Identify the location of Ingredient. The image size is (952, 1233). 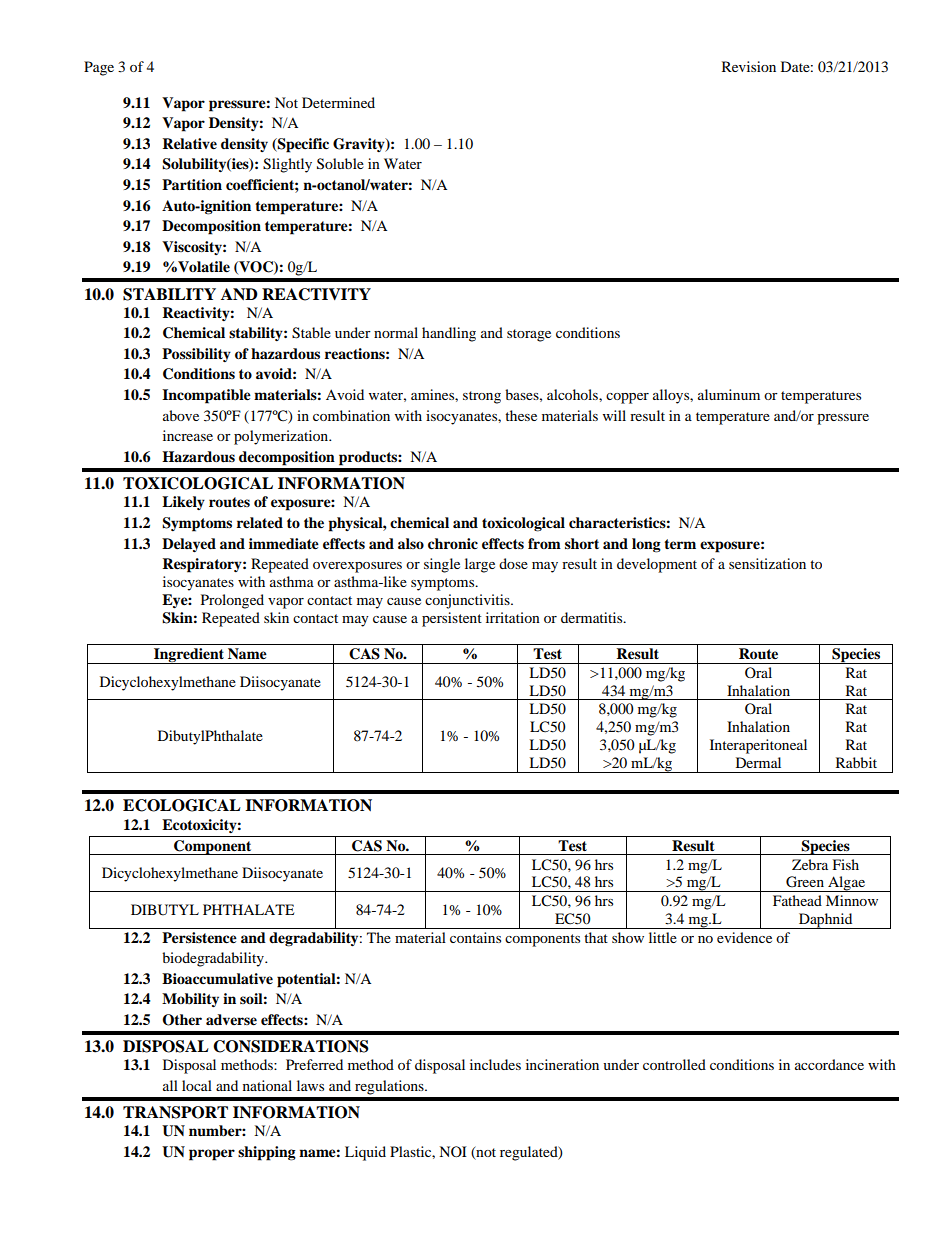
(189, 656).
